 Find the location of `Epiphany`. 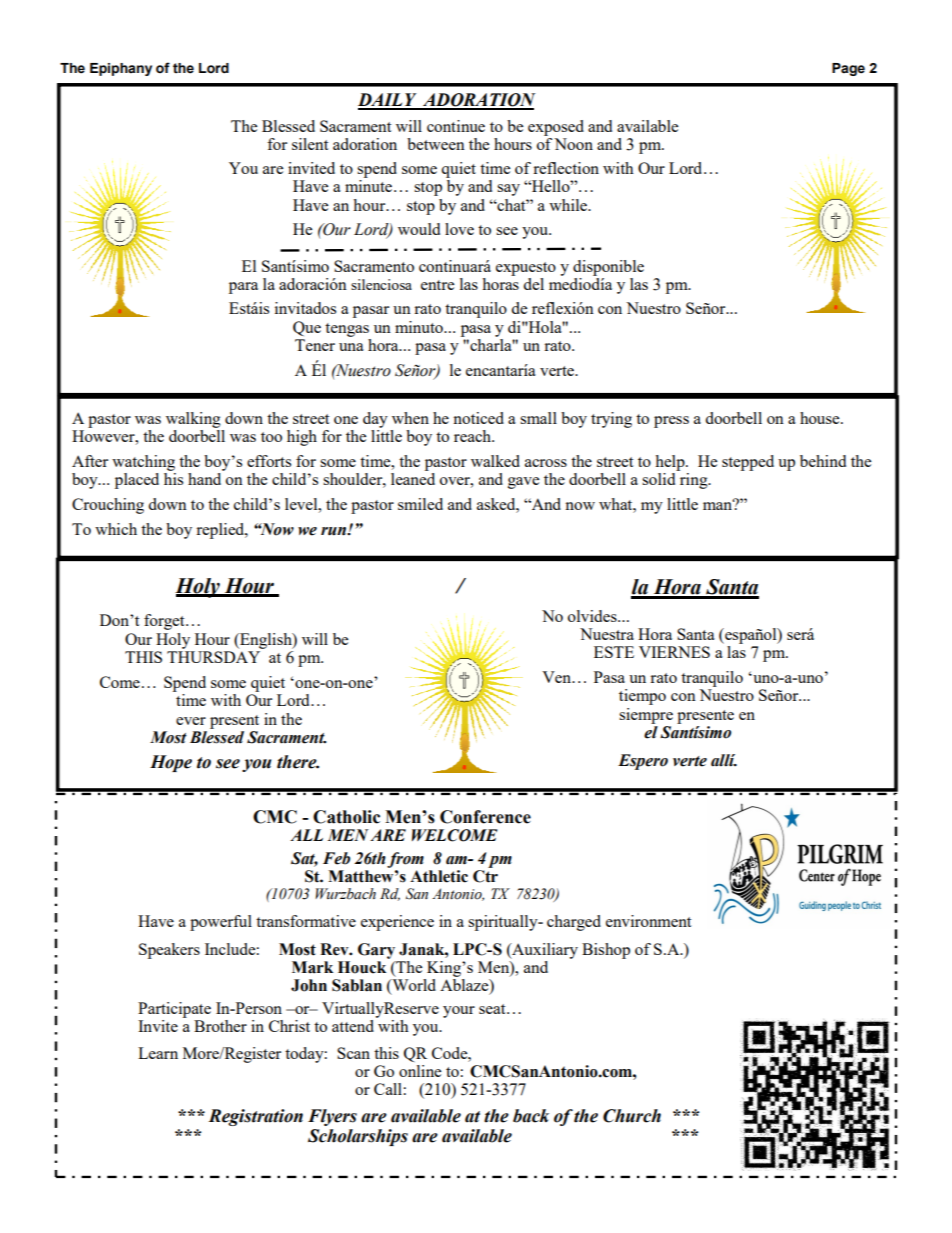

Epiphany is located at coordinates (121, 69).
